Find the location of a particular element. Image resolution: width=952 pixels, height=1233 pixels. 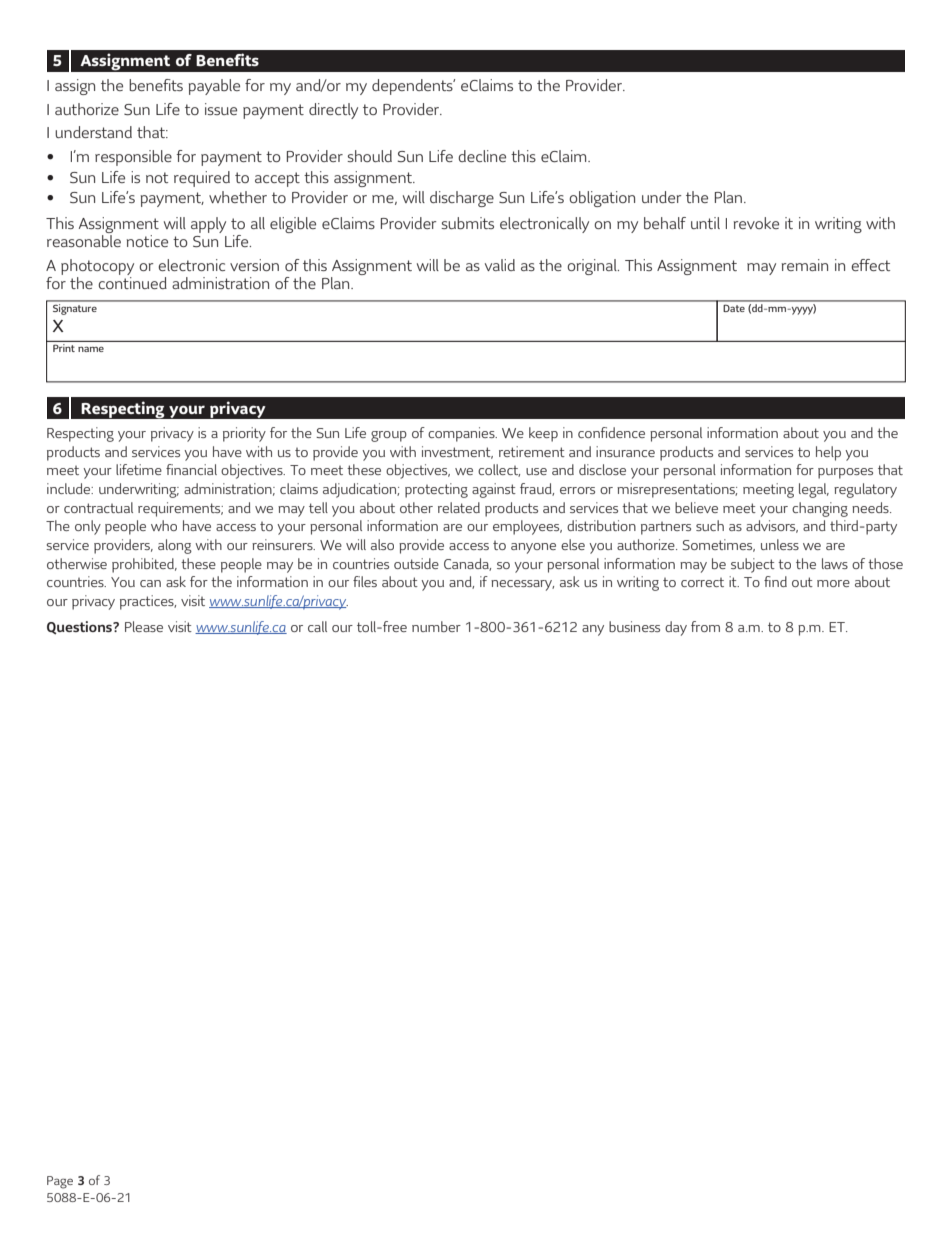

business is located at coordinates (634, 626).
